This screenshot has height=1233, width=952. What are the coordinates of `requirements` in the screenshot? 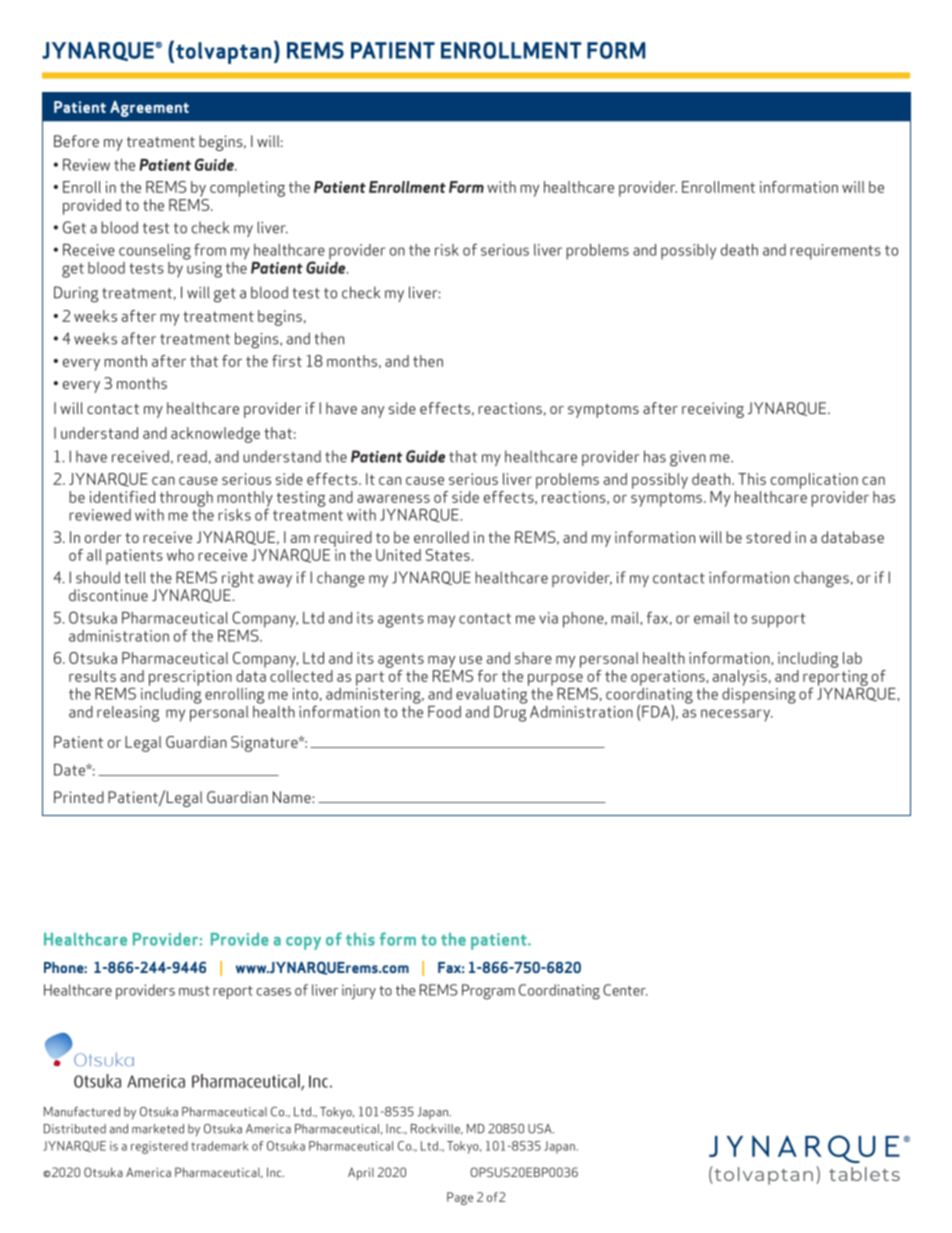 It's located at (835, 252).
